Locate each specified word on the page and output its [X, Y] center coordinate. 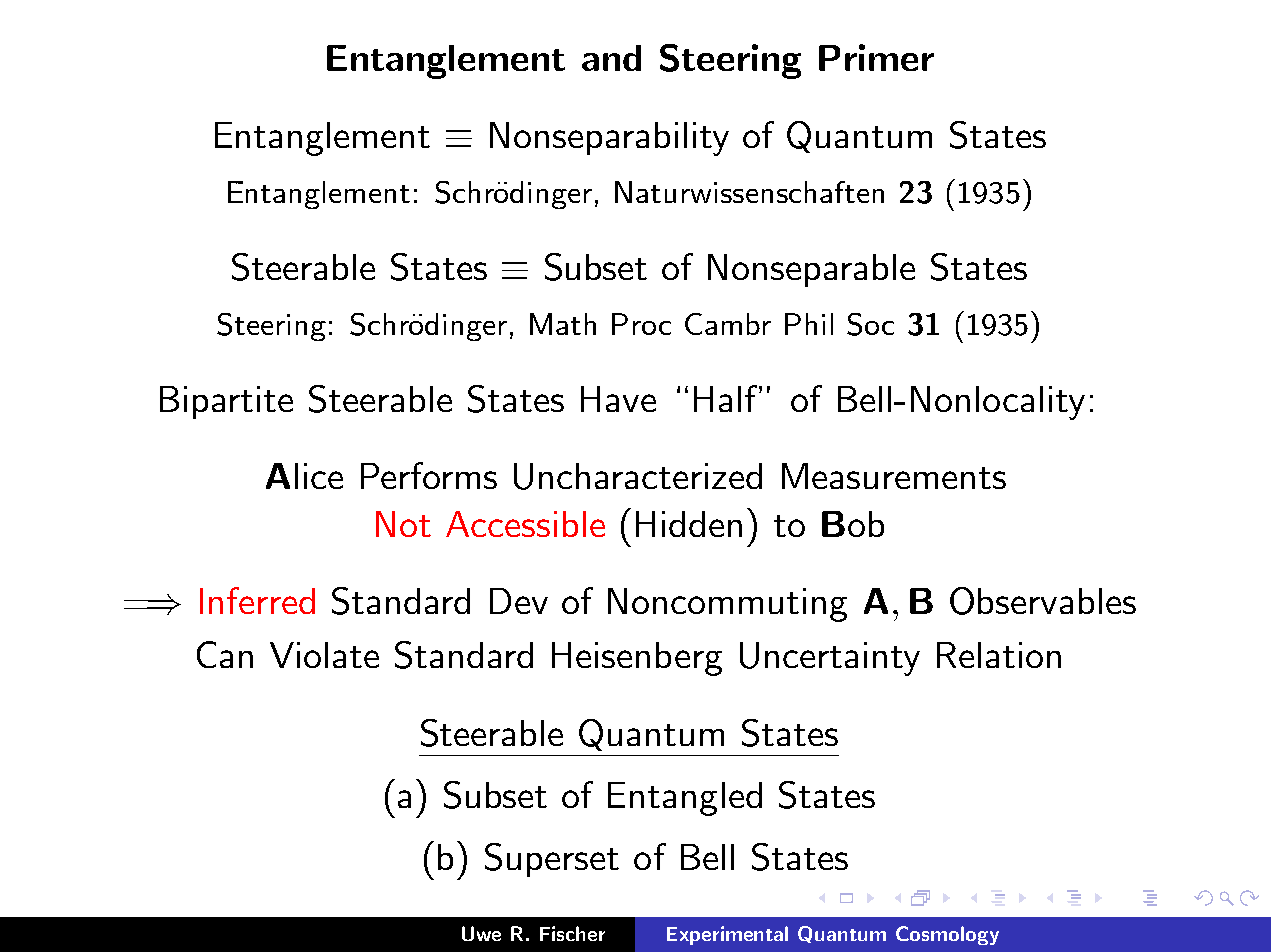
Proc [641, 324]
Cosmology [947, 935]
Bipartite [226, 402]
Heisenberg [637, 659]
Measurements [894, 476]
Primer [876, 57]
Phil [809, 324]
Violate [324, 655]
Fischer [572, 933]
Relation [999, 655]
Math [563, 324]
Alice [304, 476]
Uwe [481, 933]
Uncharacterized [638, 476]
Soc [870, 324]
